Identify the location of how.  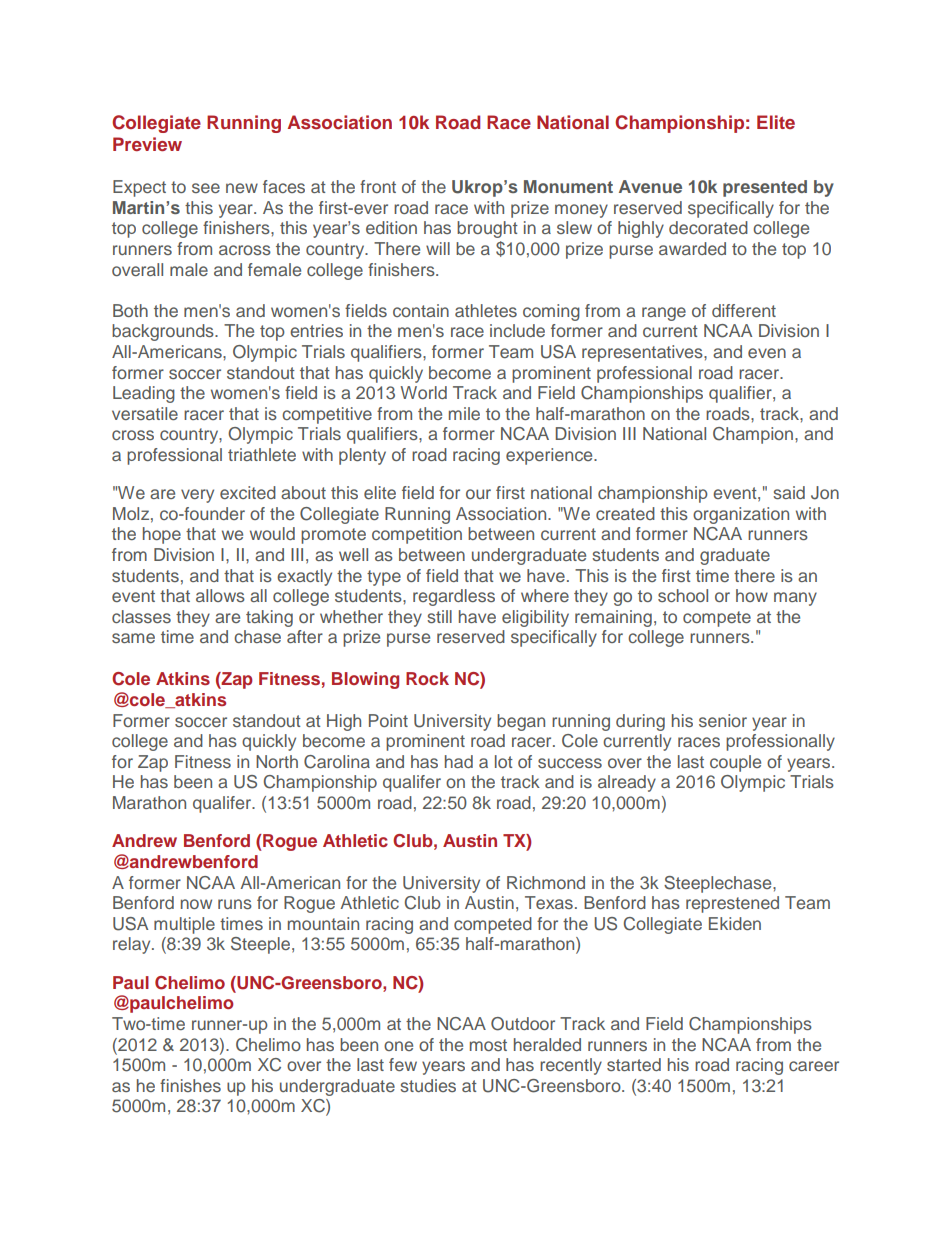
(752, 595).
